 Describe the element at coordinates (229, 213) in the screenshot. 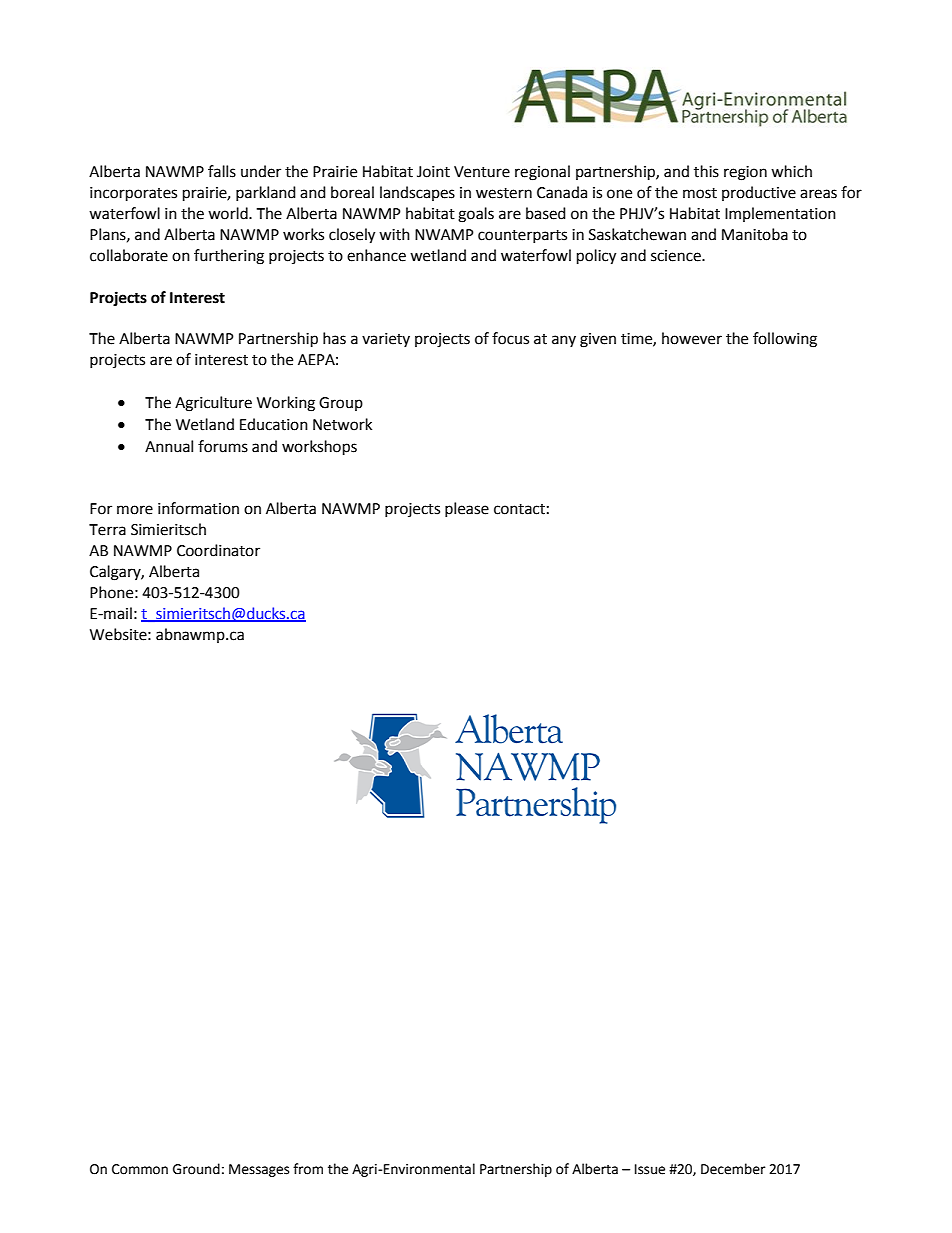

I see `world` at that location.
